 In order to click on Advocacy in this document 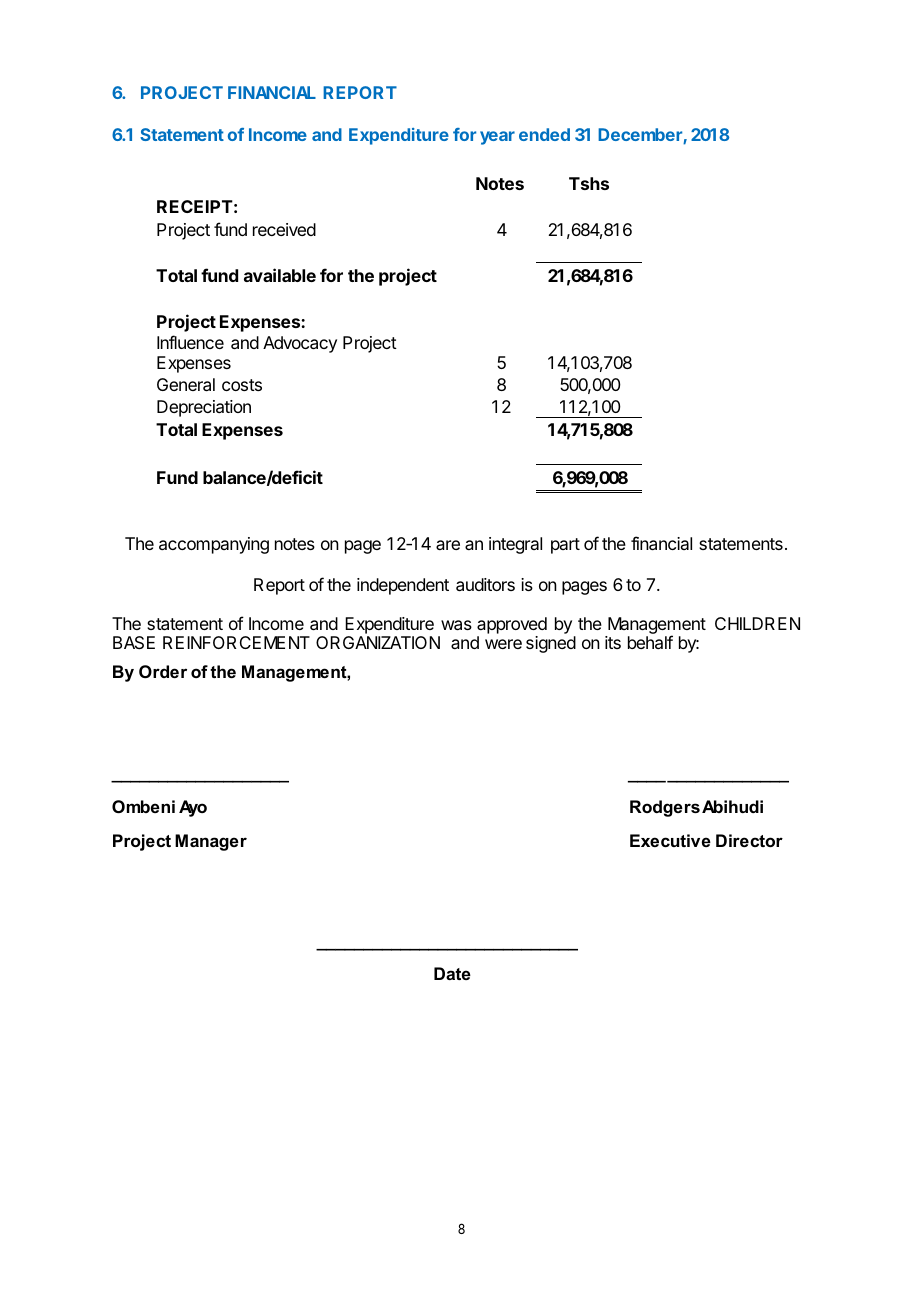, I will do `click(300, 344)`.
